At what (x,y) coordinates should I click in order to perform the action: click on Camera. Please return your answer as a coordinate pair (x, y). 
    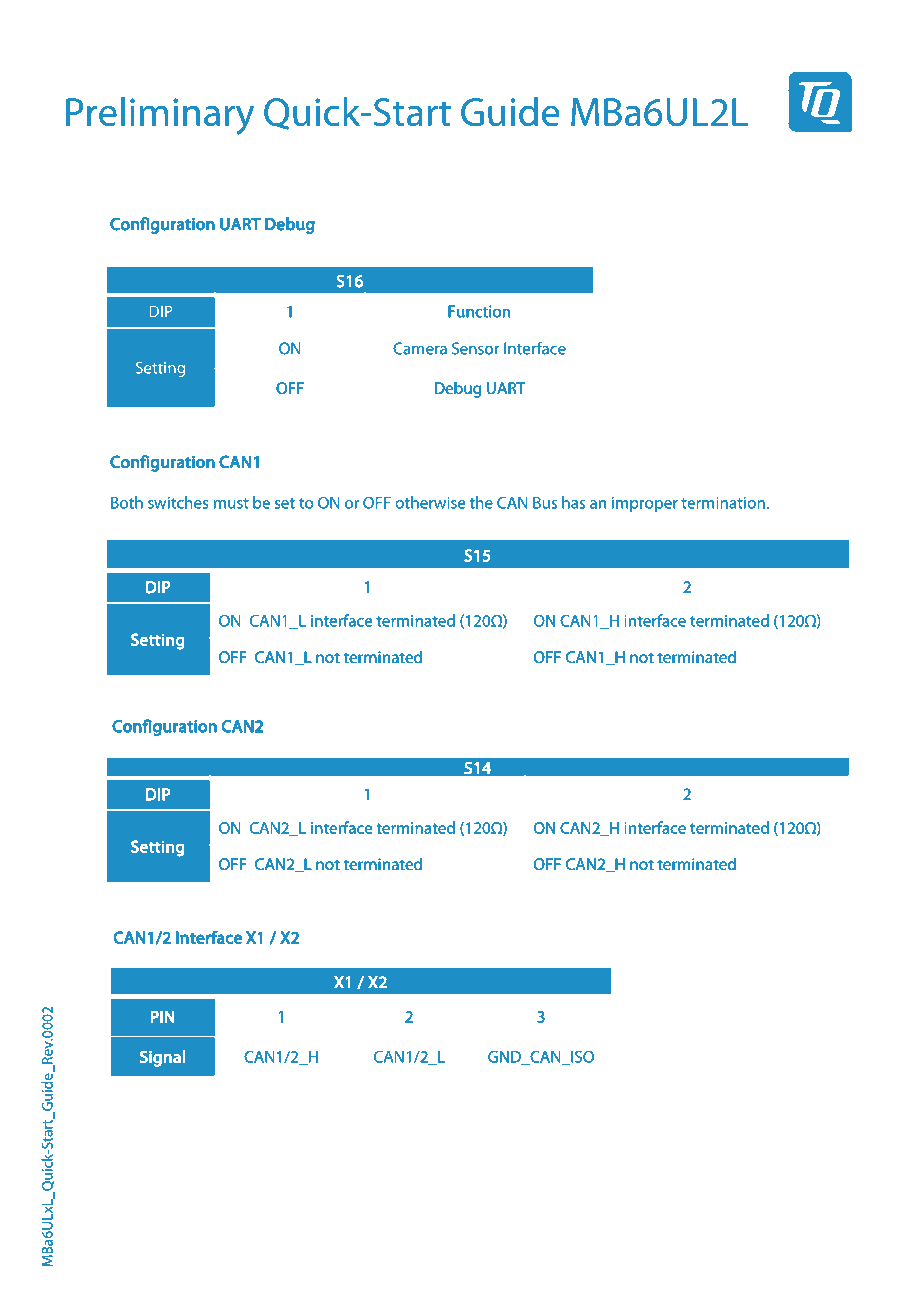
    Looking at the image, I should click on (420, 348).
